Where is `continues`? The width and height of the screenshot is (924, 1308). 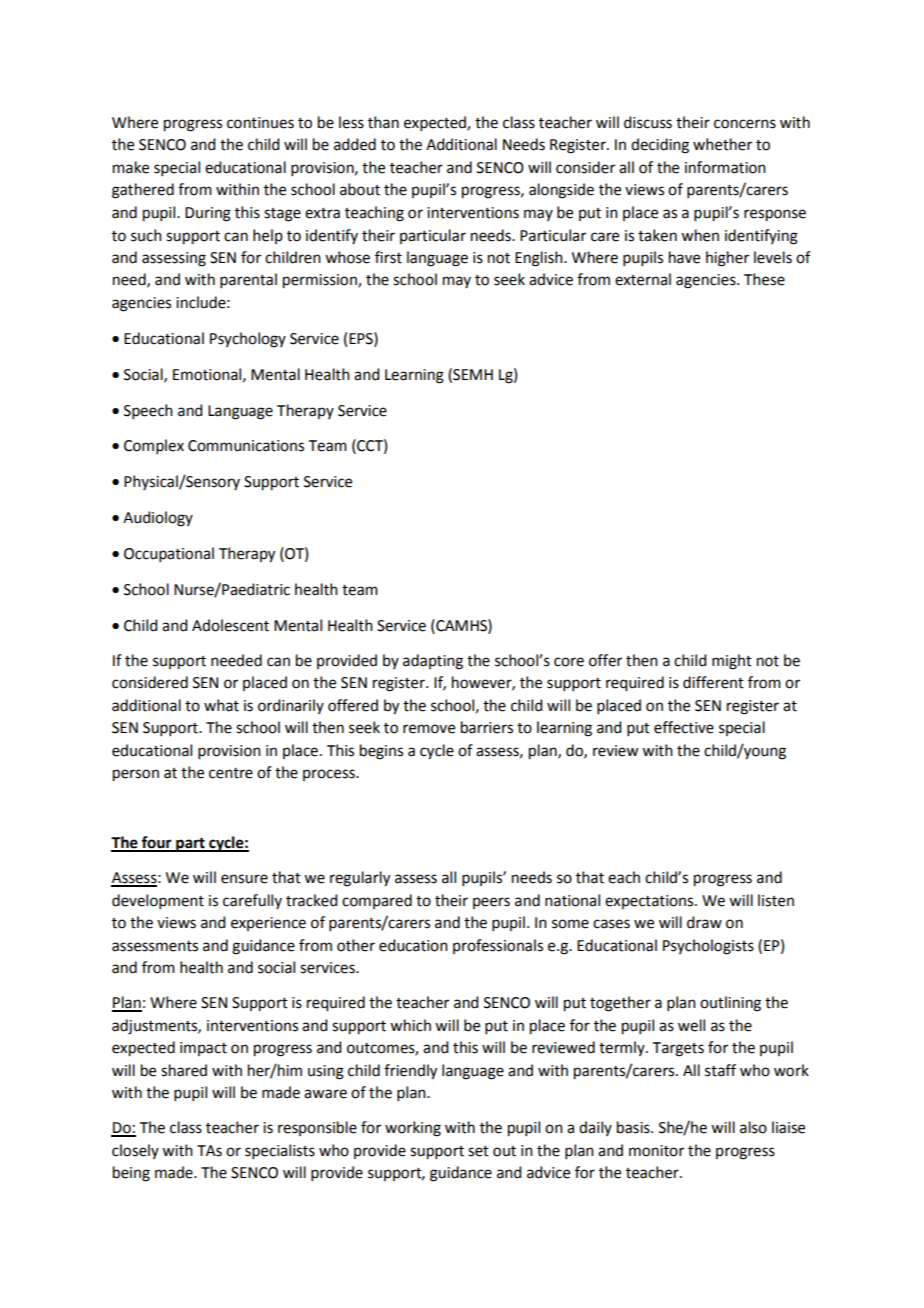
continues is located at coordinates (260, 123).
